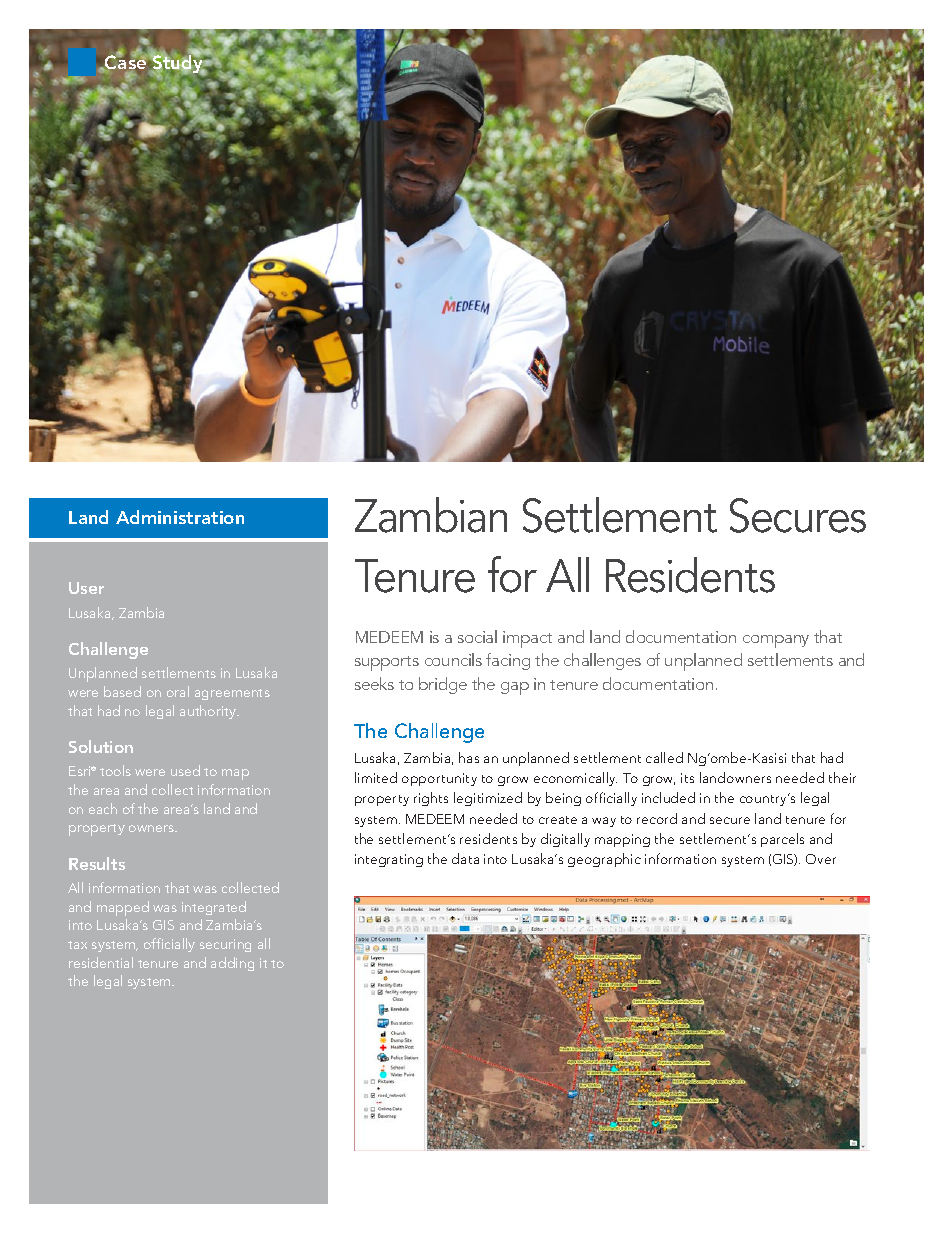  I want to click on Over, so click(821, 859).
